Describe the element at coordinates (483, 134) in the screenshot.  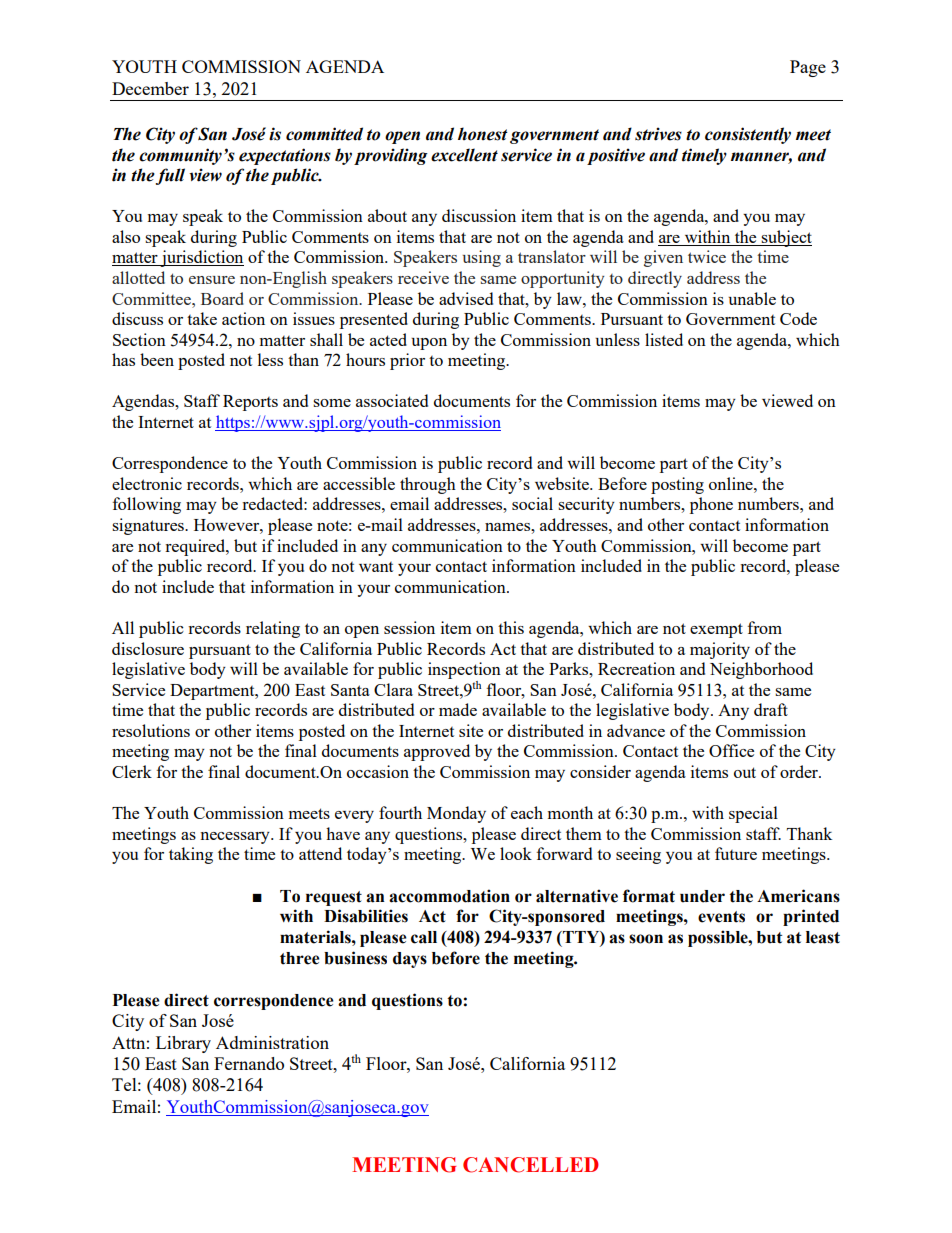
I see `honest` at that location.
